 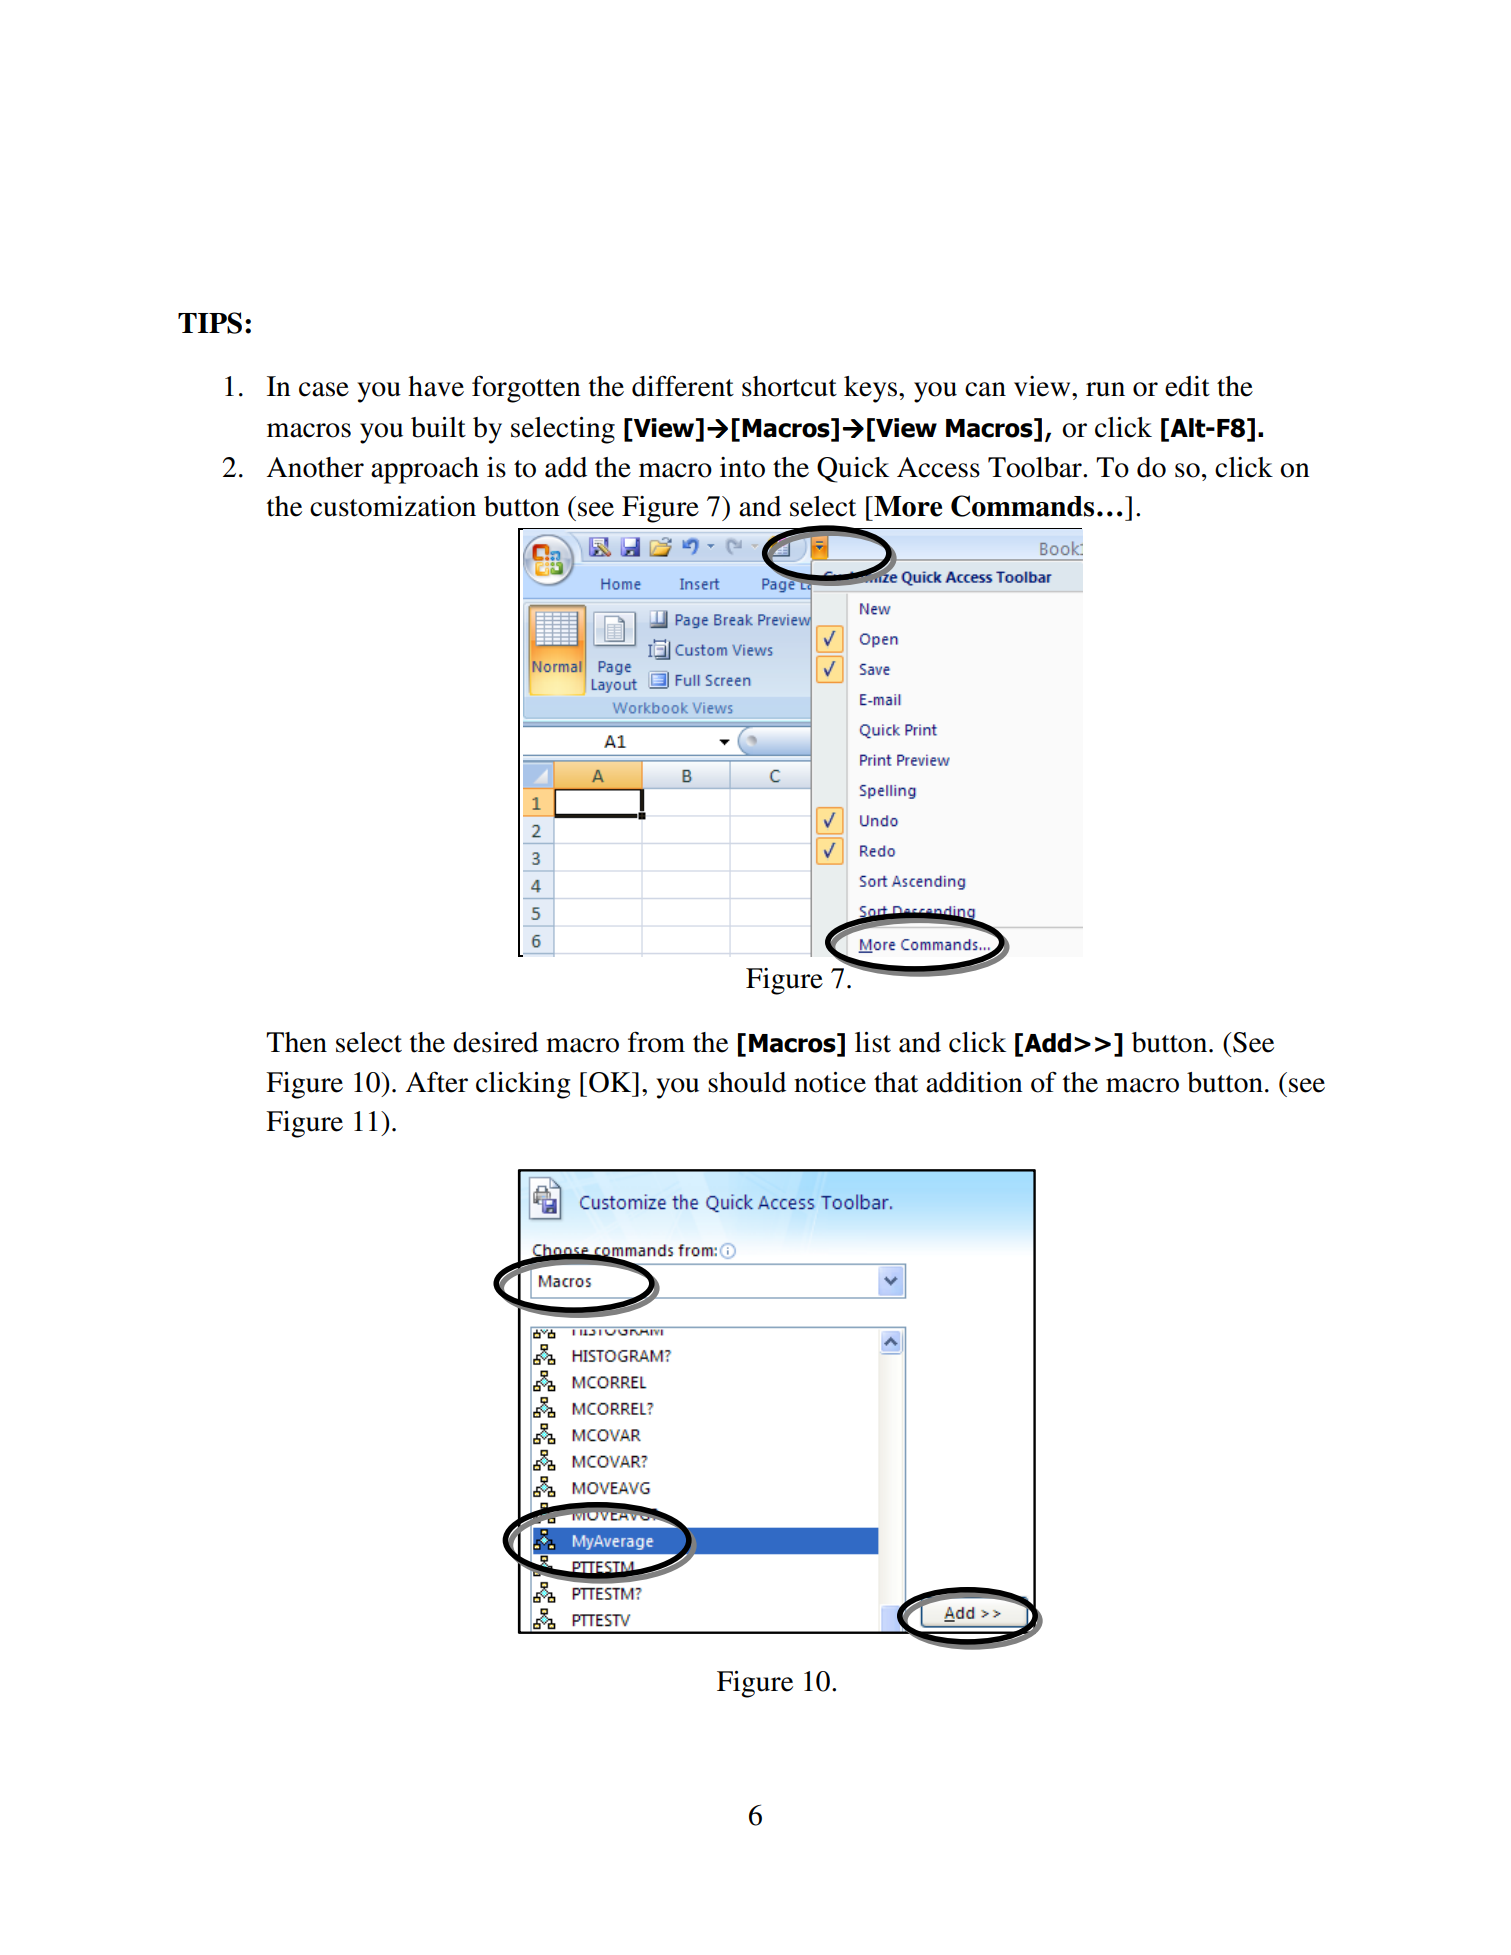 What do you see at coordinates (1105, 389) in the screenshot?
I see `run` at bounding box center [1105, 389].
